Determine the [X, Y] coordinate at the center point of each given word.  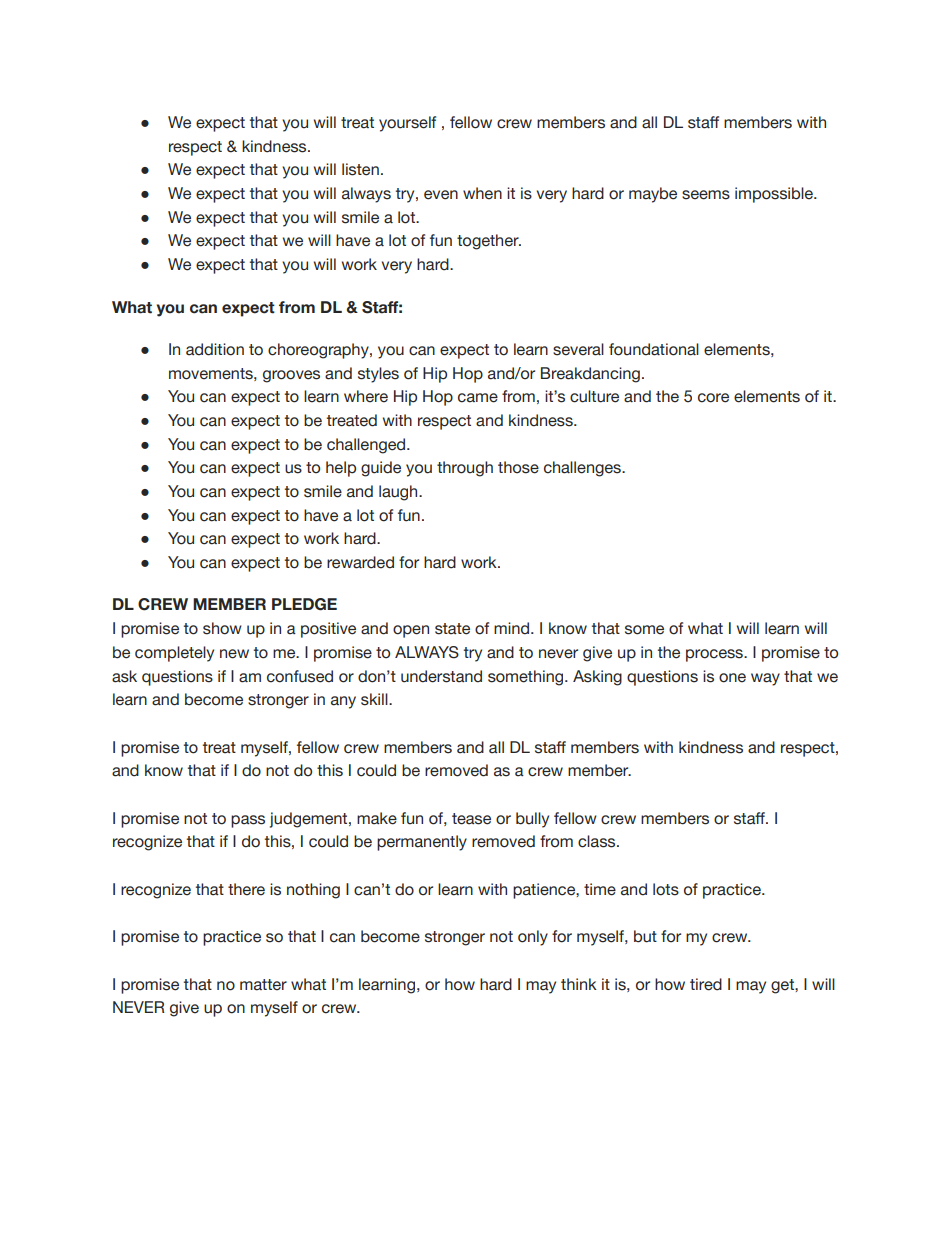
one [732, 678]
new [234, 654]
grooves [291, 376]
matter [263, 985]
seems [706, 195]
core [713, 398]
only [533, 938]
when [482, 193]
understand [441, 676]
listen [360, 169]
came [478, 398]
